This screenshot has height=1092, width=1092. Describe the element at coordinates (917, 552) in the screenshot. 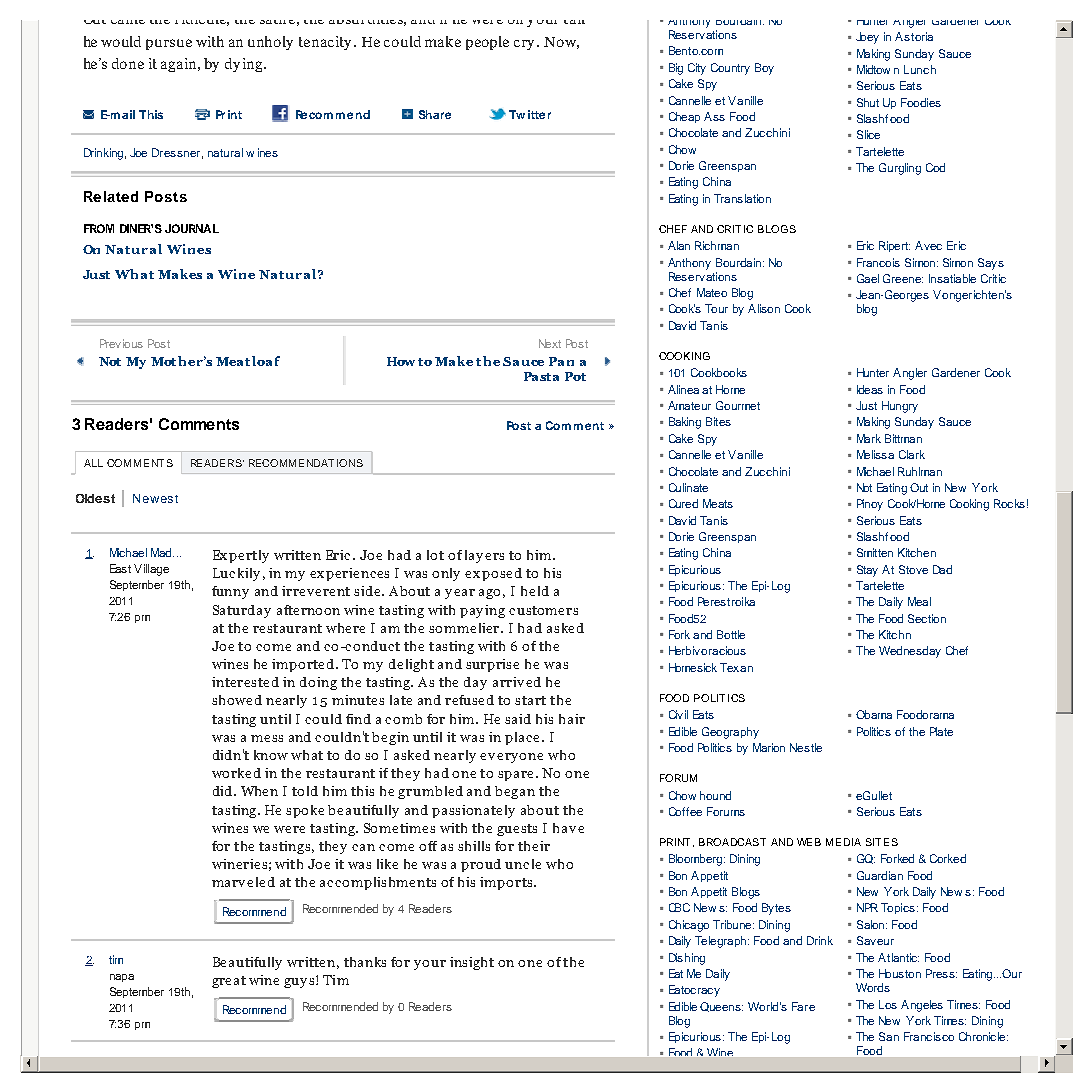

I see `Kitchen` at that location.
